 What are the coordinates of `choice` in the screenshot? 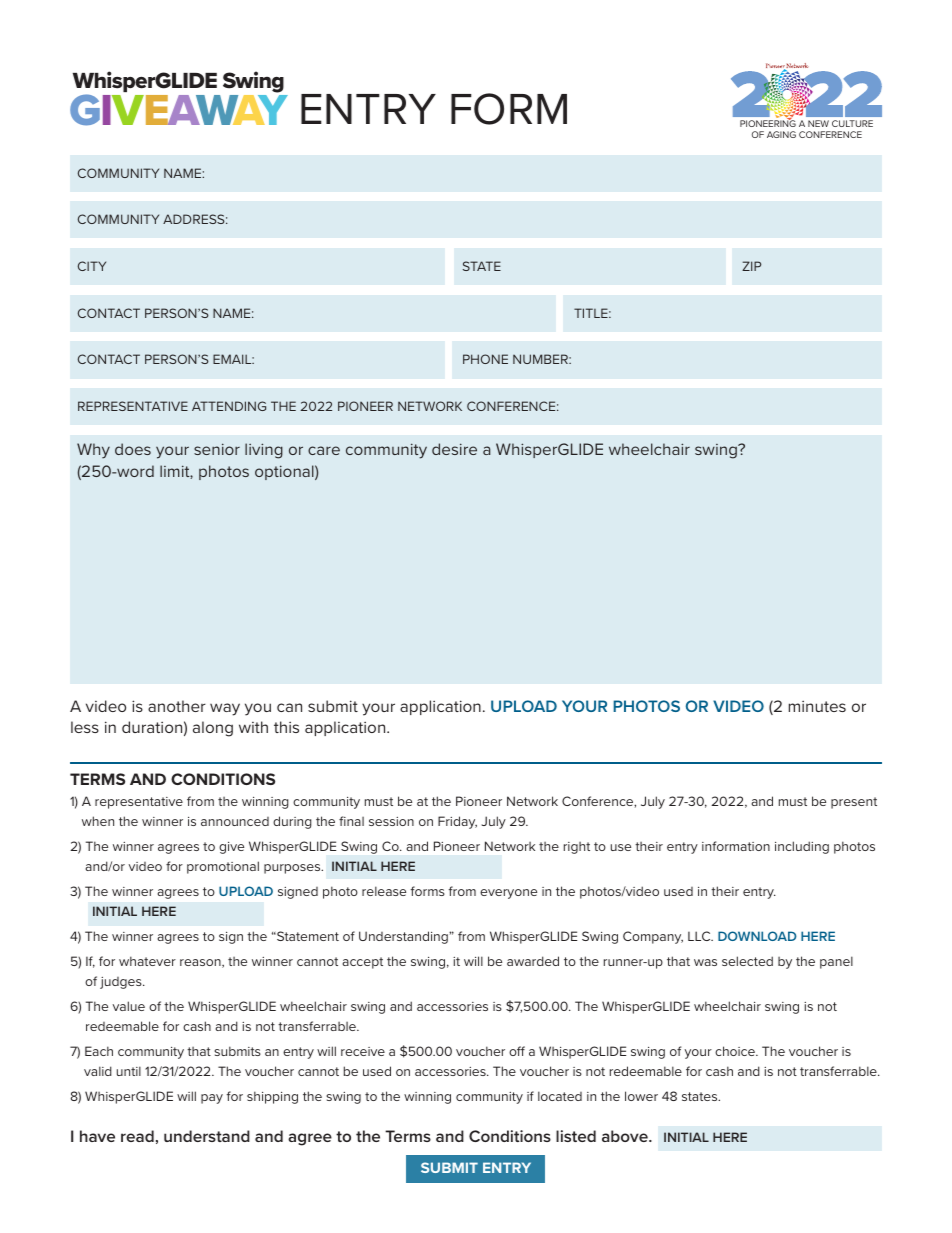 It's located at (736, 1051).
